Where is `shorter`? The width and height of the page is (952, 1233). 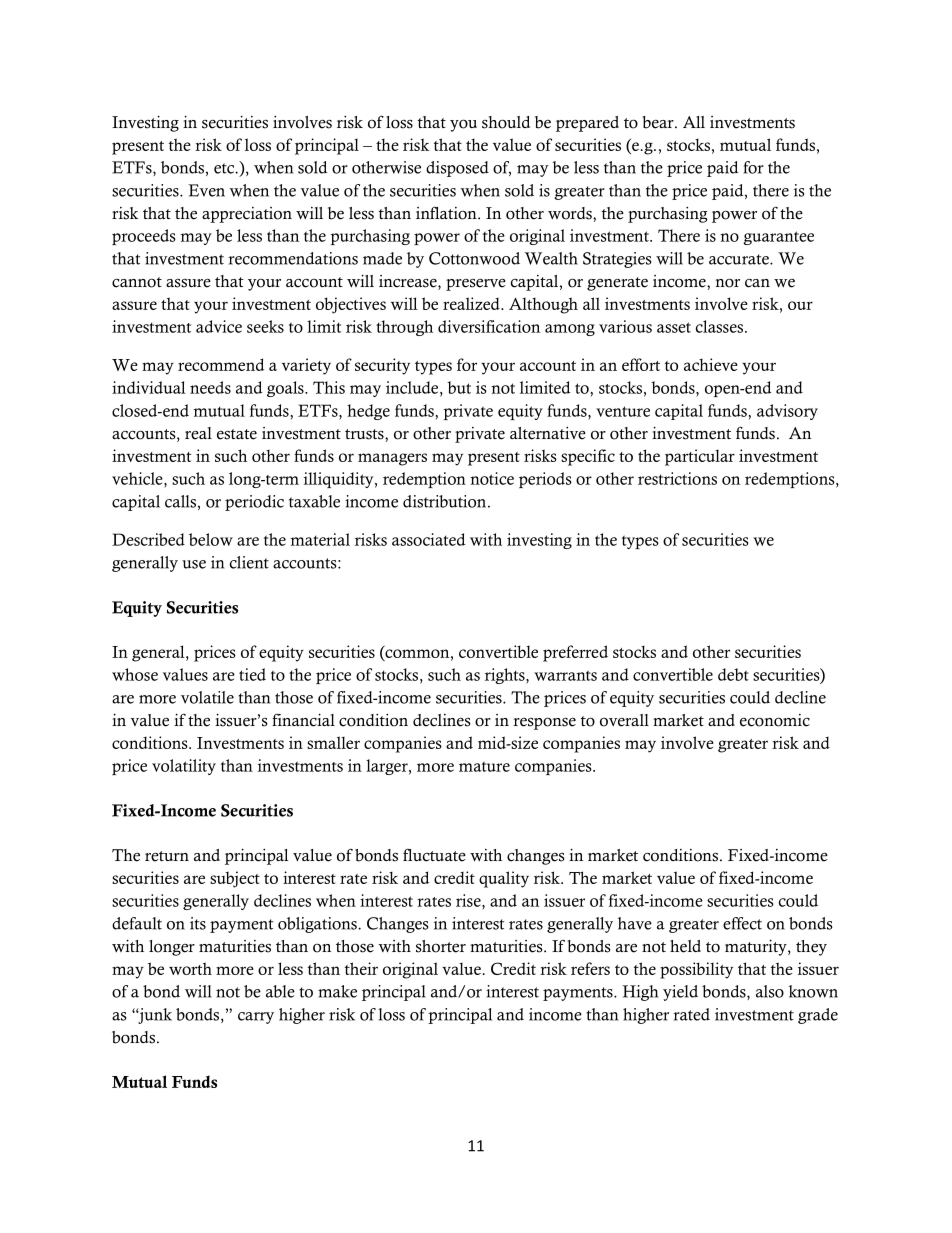 shorter is located at coordinates (441, 946).
